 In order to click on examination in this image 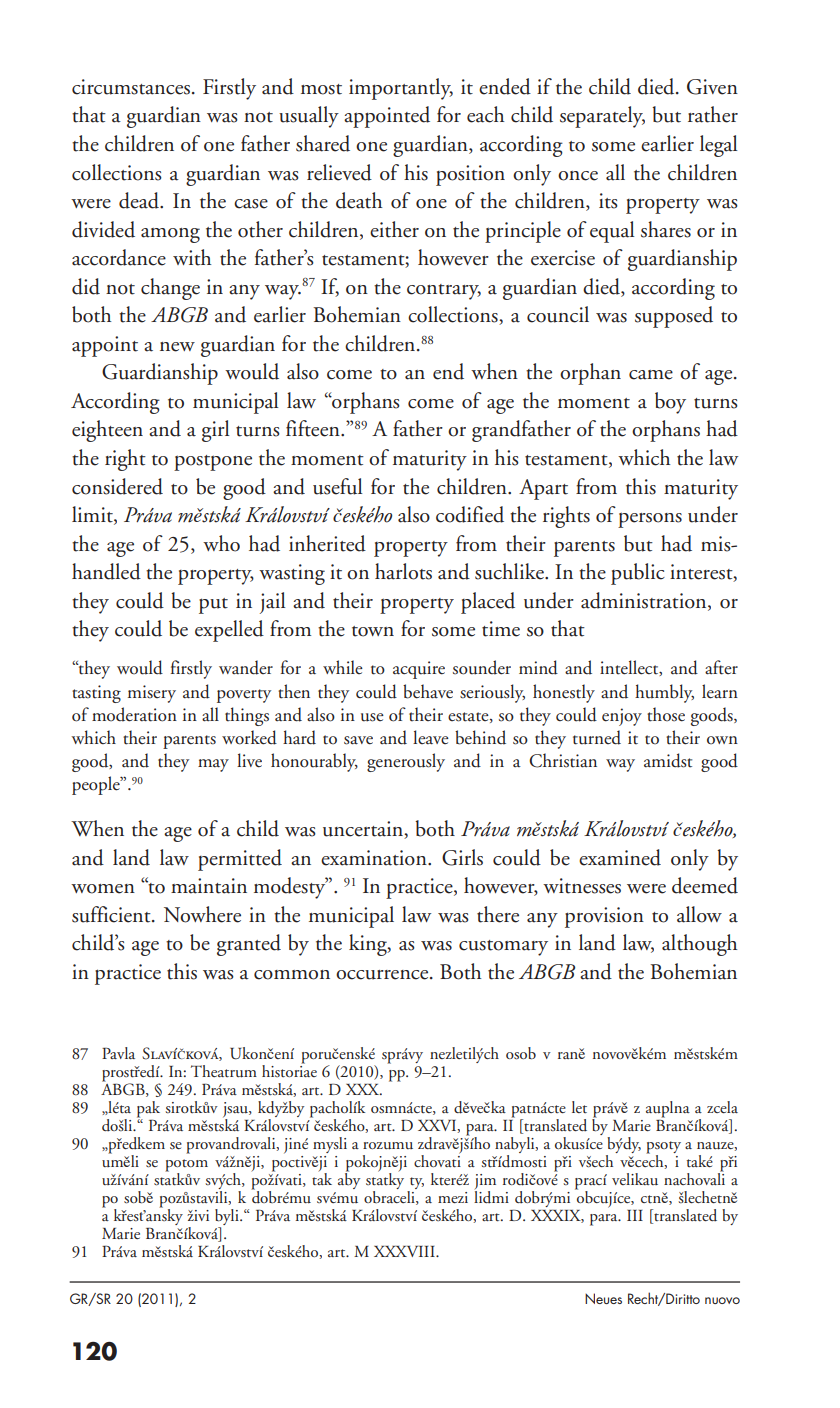, I will do `click(375, 858)`.
